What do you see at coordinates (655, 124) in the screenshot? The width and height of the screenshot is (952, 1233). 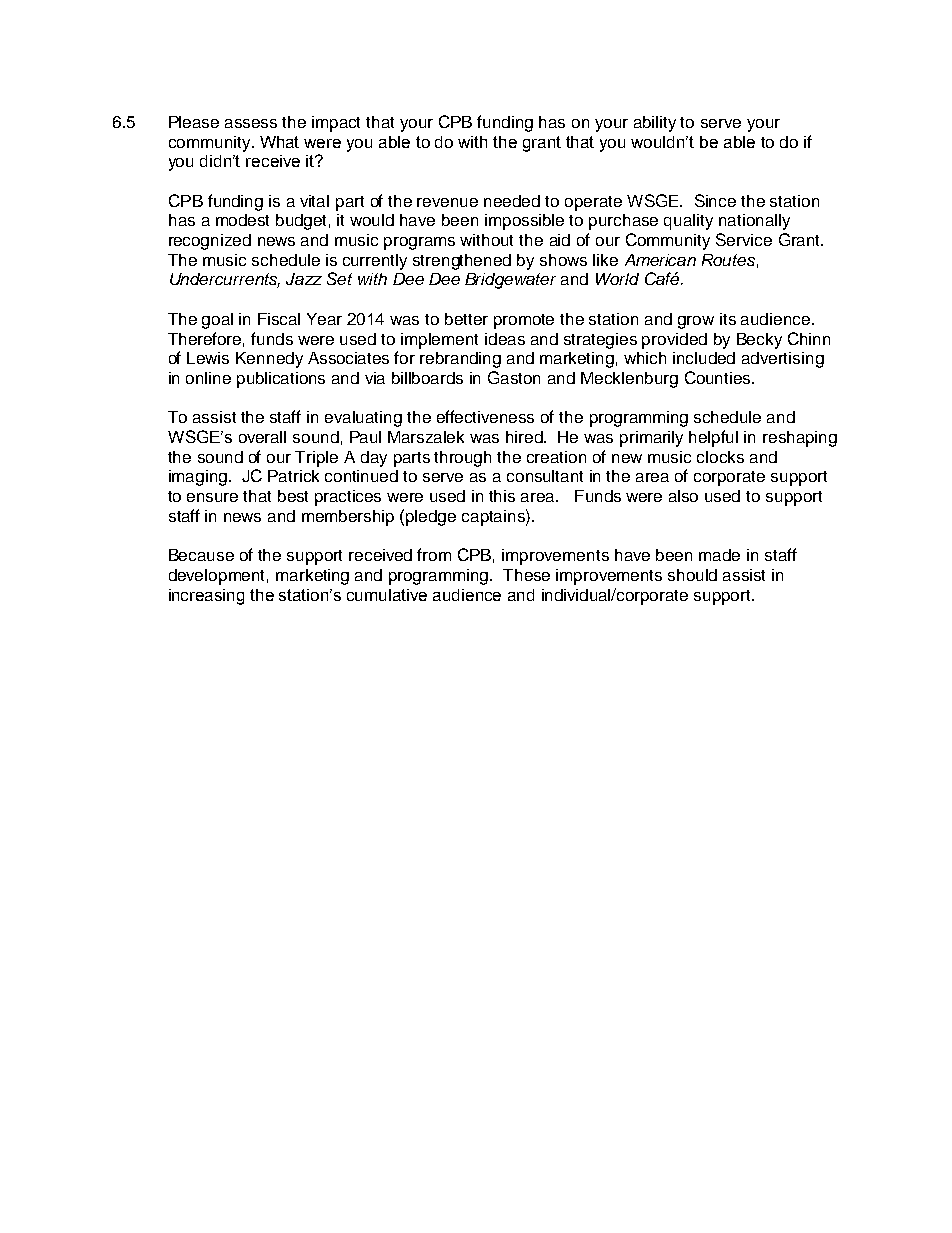 I see `ability` at bounding box center [655, 124].
